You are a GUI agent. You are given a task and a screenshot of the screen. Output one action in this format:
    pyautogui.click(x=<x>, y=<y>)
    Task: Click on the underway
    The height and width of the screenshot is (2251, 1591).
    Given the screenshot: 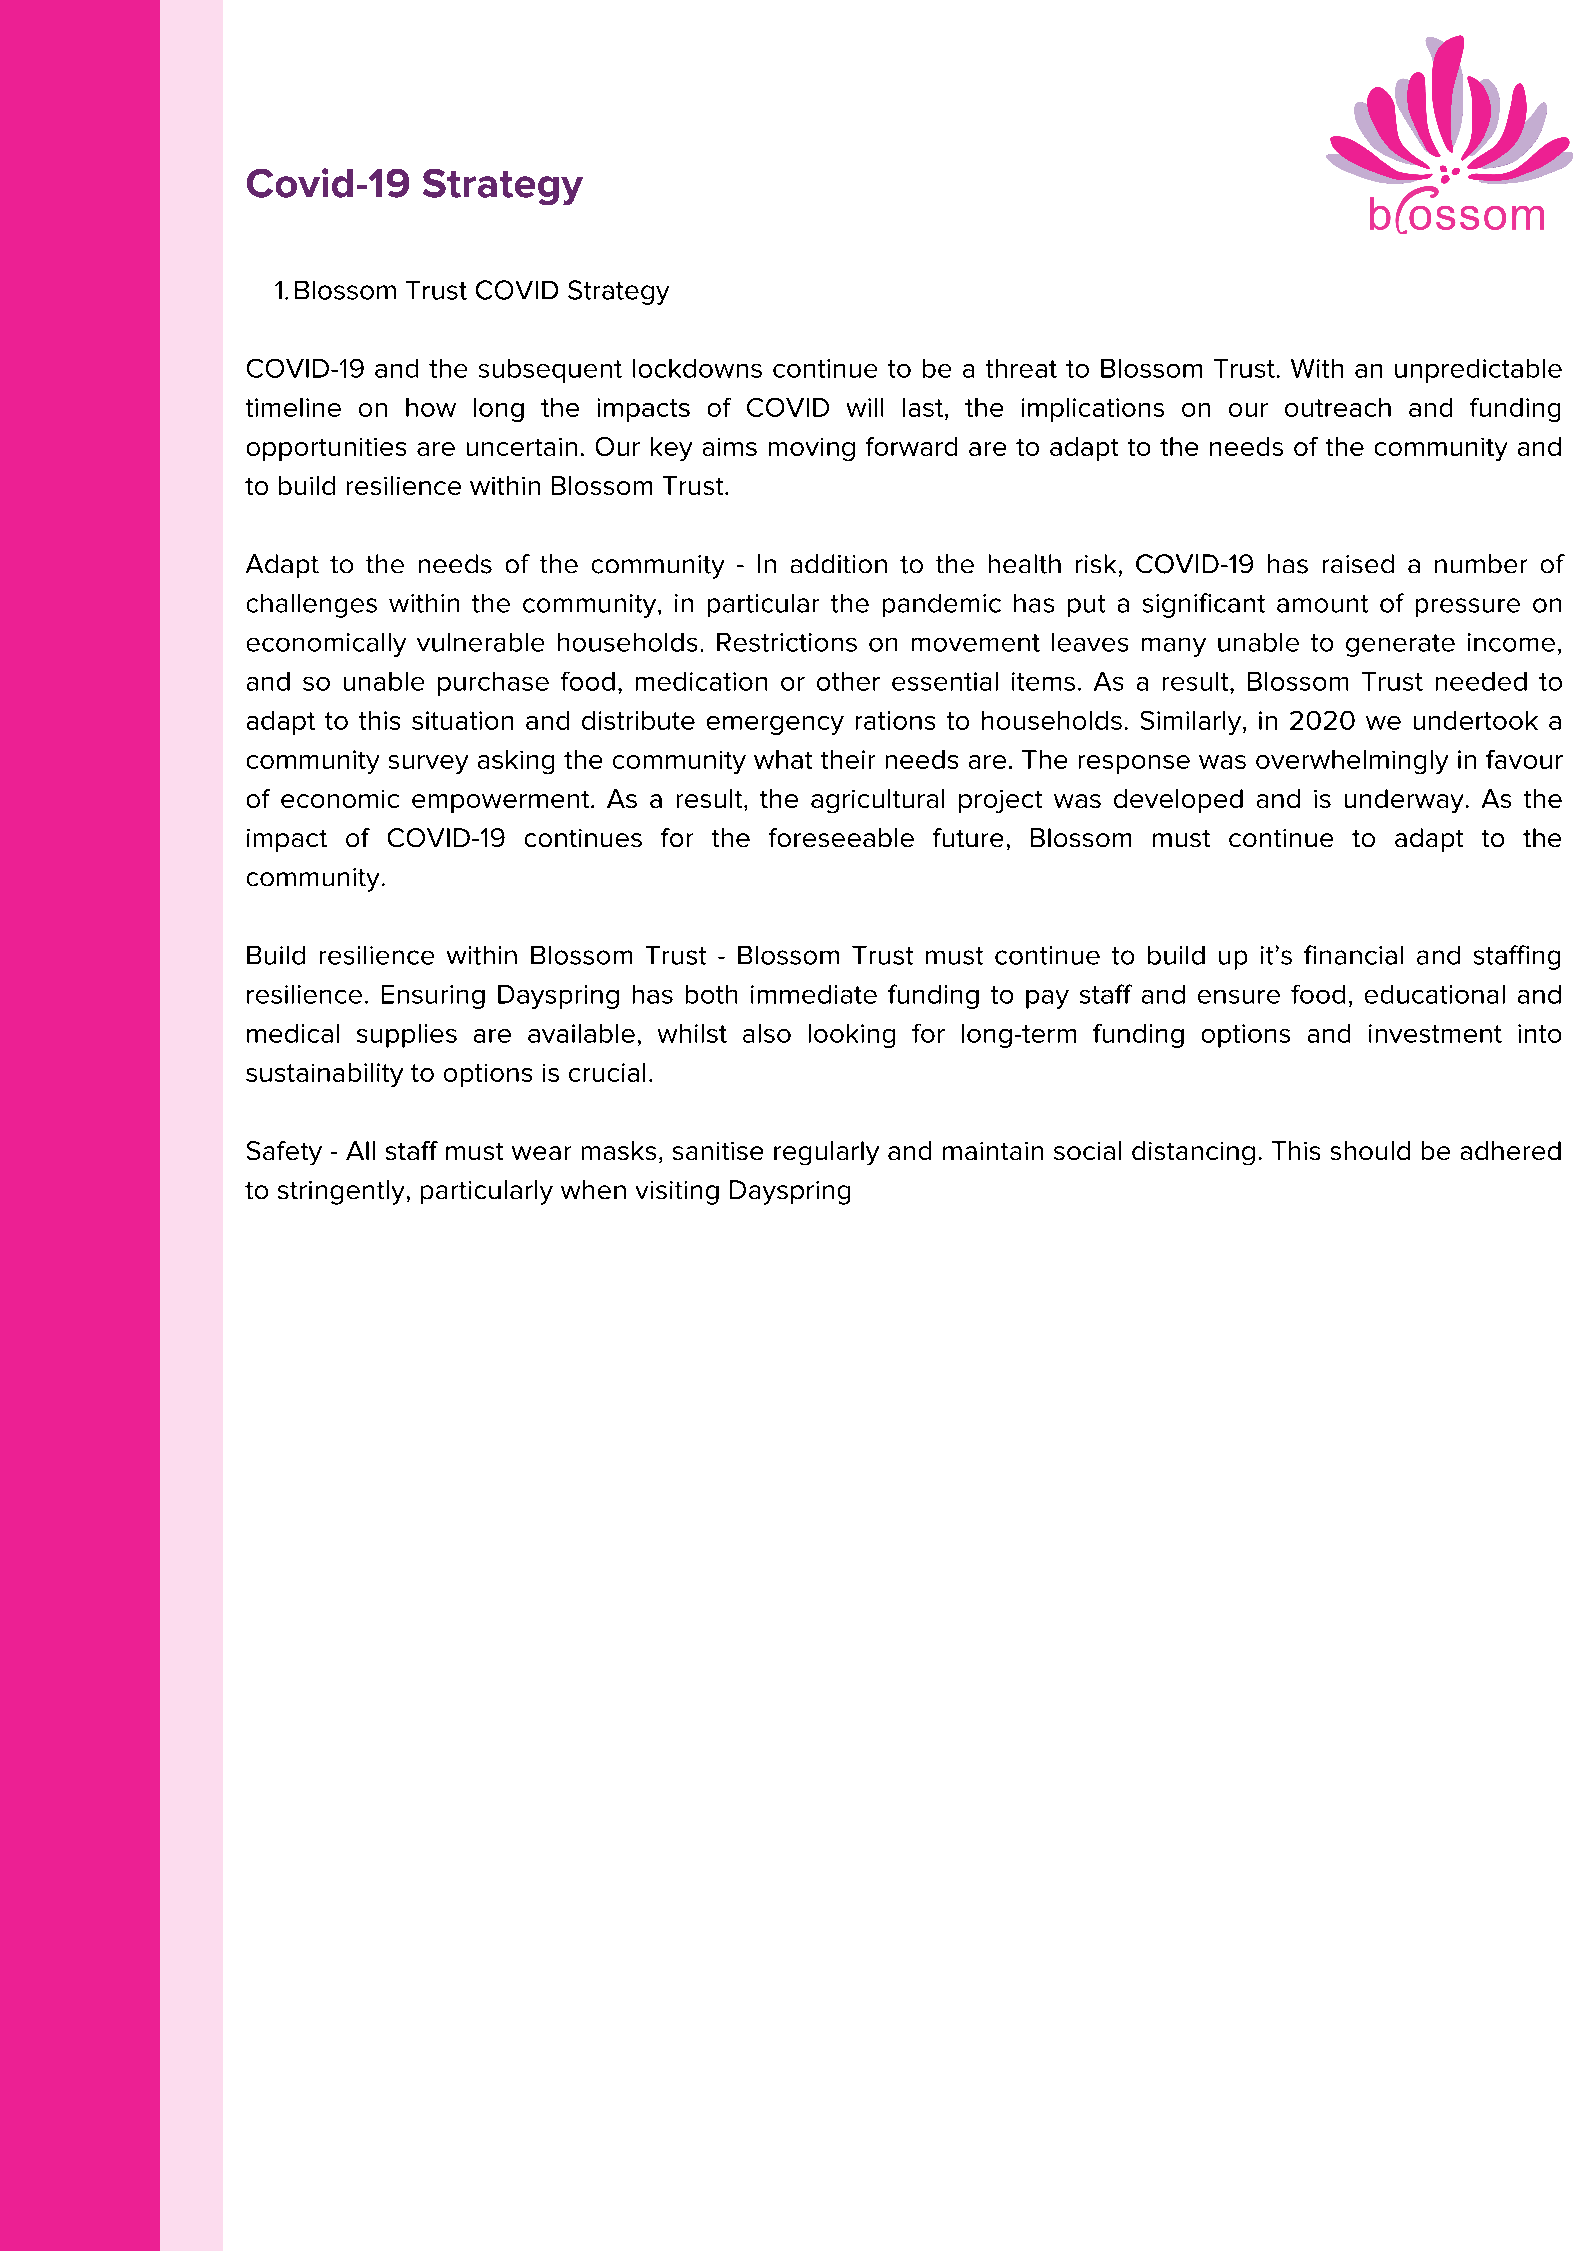 What is the action you would take?
    pyautogui.click(x=1404, y=801)
